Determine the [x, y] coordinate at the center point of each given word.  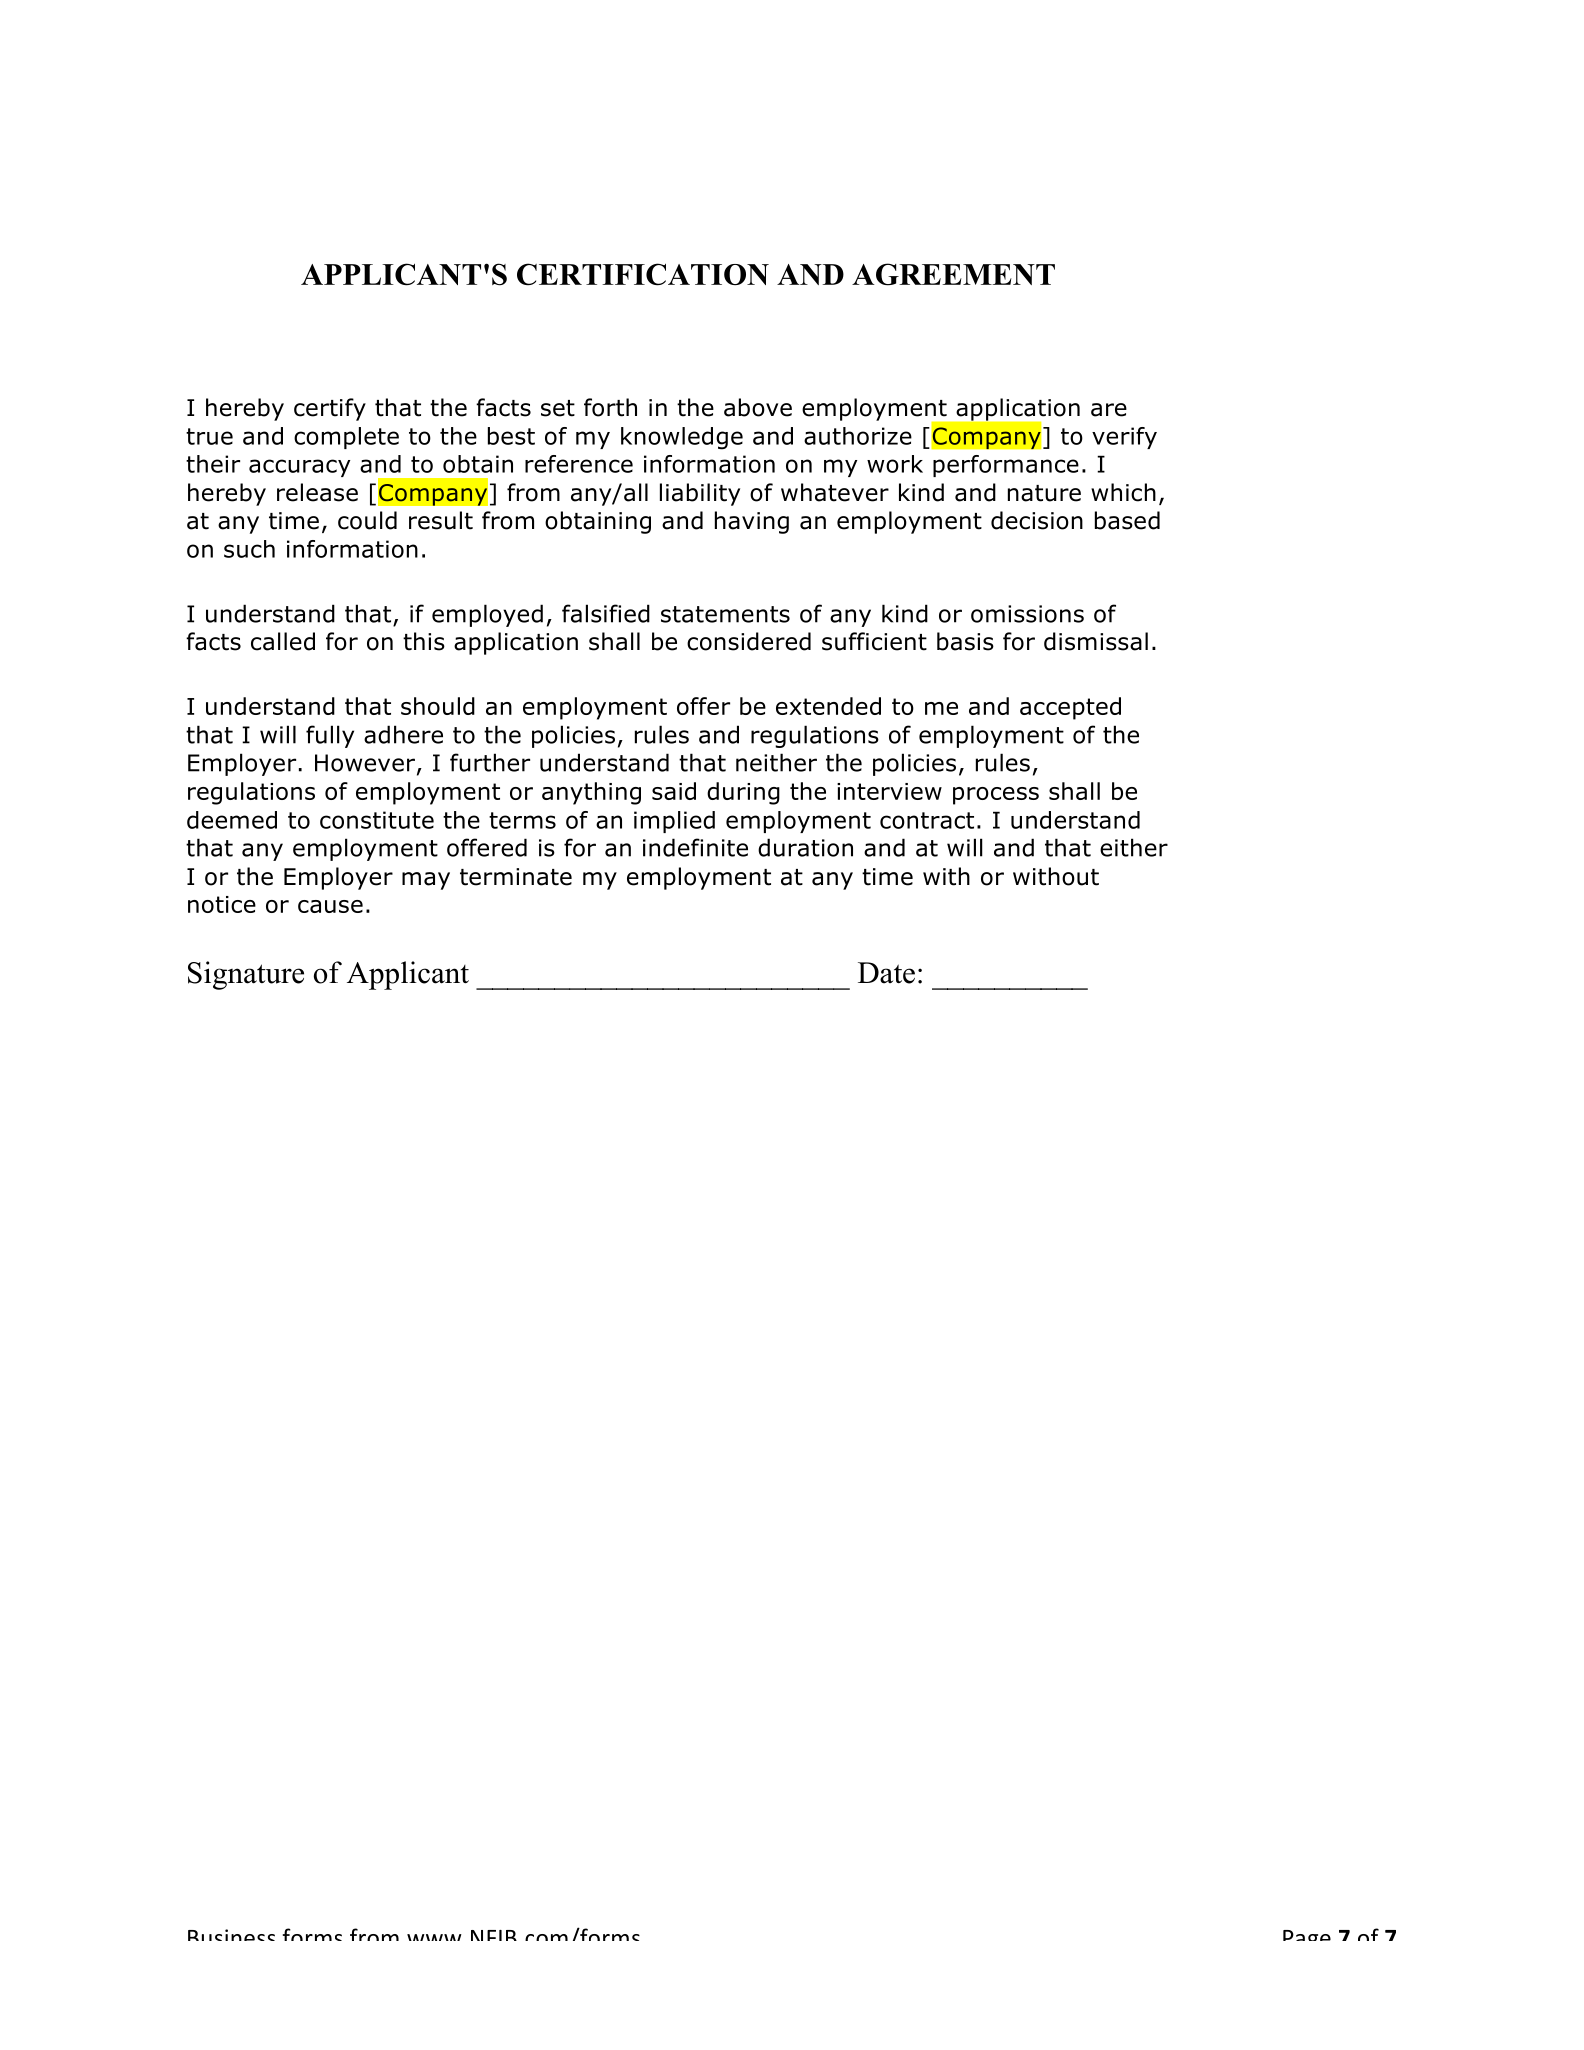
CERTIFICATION [643, 274]
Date [886, 973]
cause [330, 906]
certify [330, 409]
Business [231, 1935]
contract [927, 820]
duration [805, 847]
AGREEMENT [953, 274]
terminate [516, 877]
